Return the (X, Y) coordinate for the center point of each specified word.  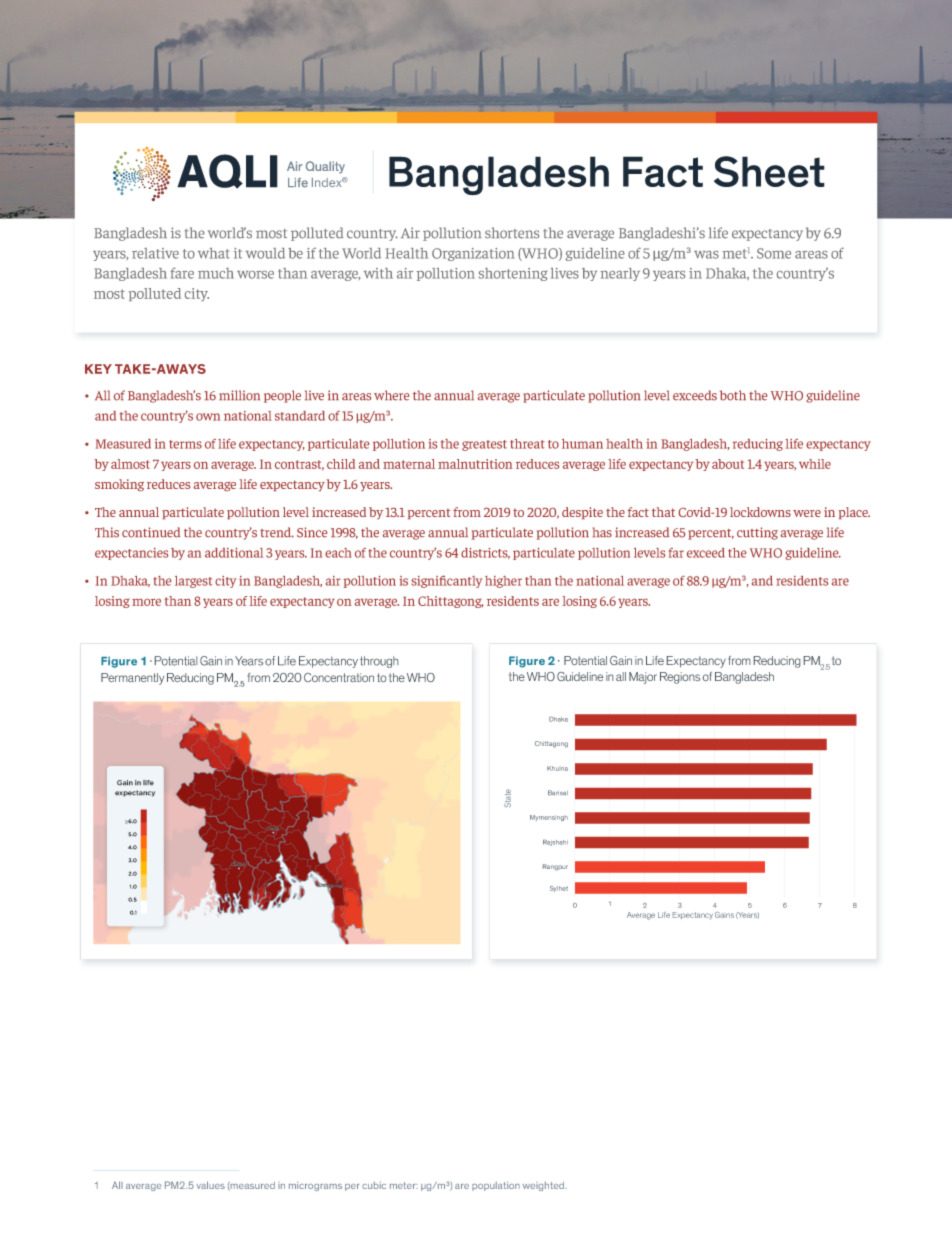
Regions (680, 678)
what (214, 253)
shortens (512, 233)
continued (151, 532)
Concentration (339, 677)
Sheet (769, 171)
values (211, 1185)
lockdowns (760, 512)
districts (485, 553)
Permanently (132, 679)
